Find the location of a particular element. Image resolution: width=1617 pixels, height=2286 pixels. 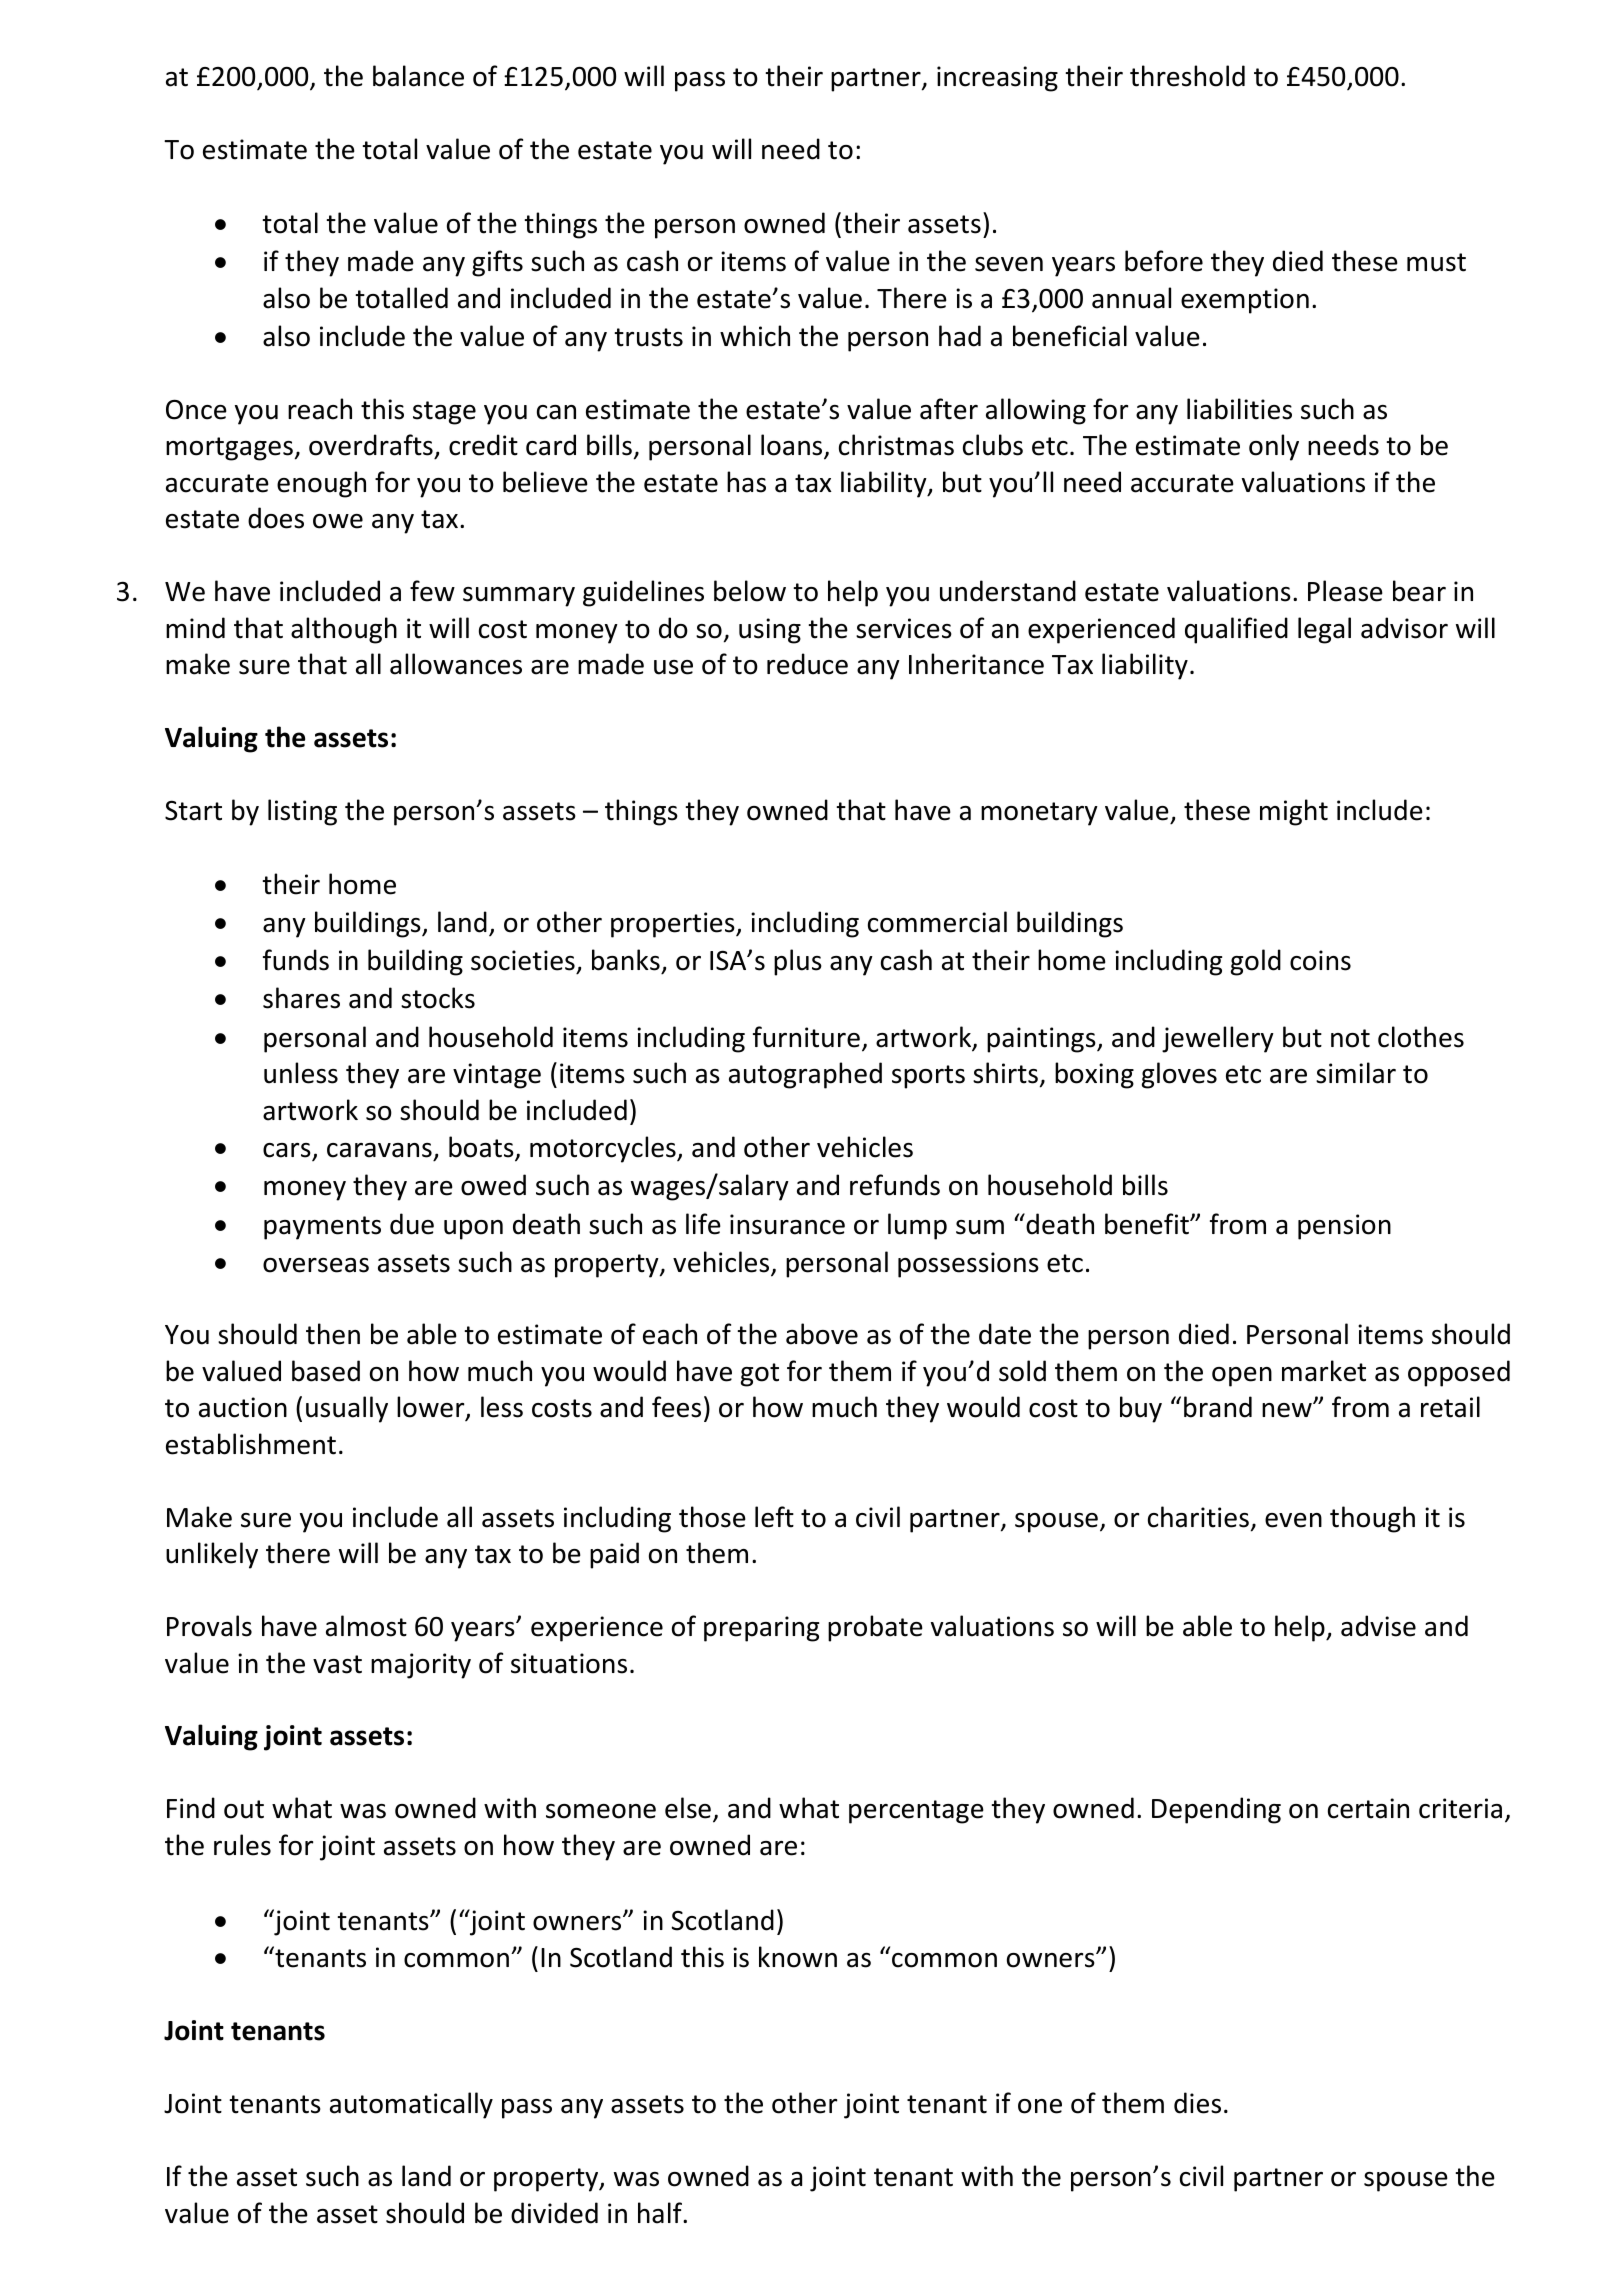

enough is located at coordinates (321, 484).
